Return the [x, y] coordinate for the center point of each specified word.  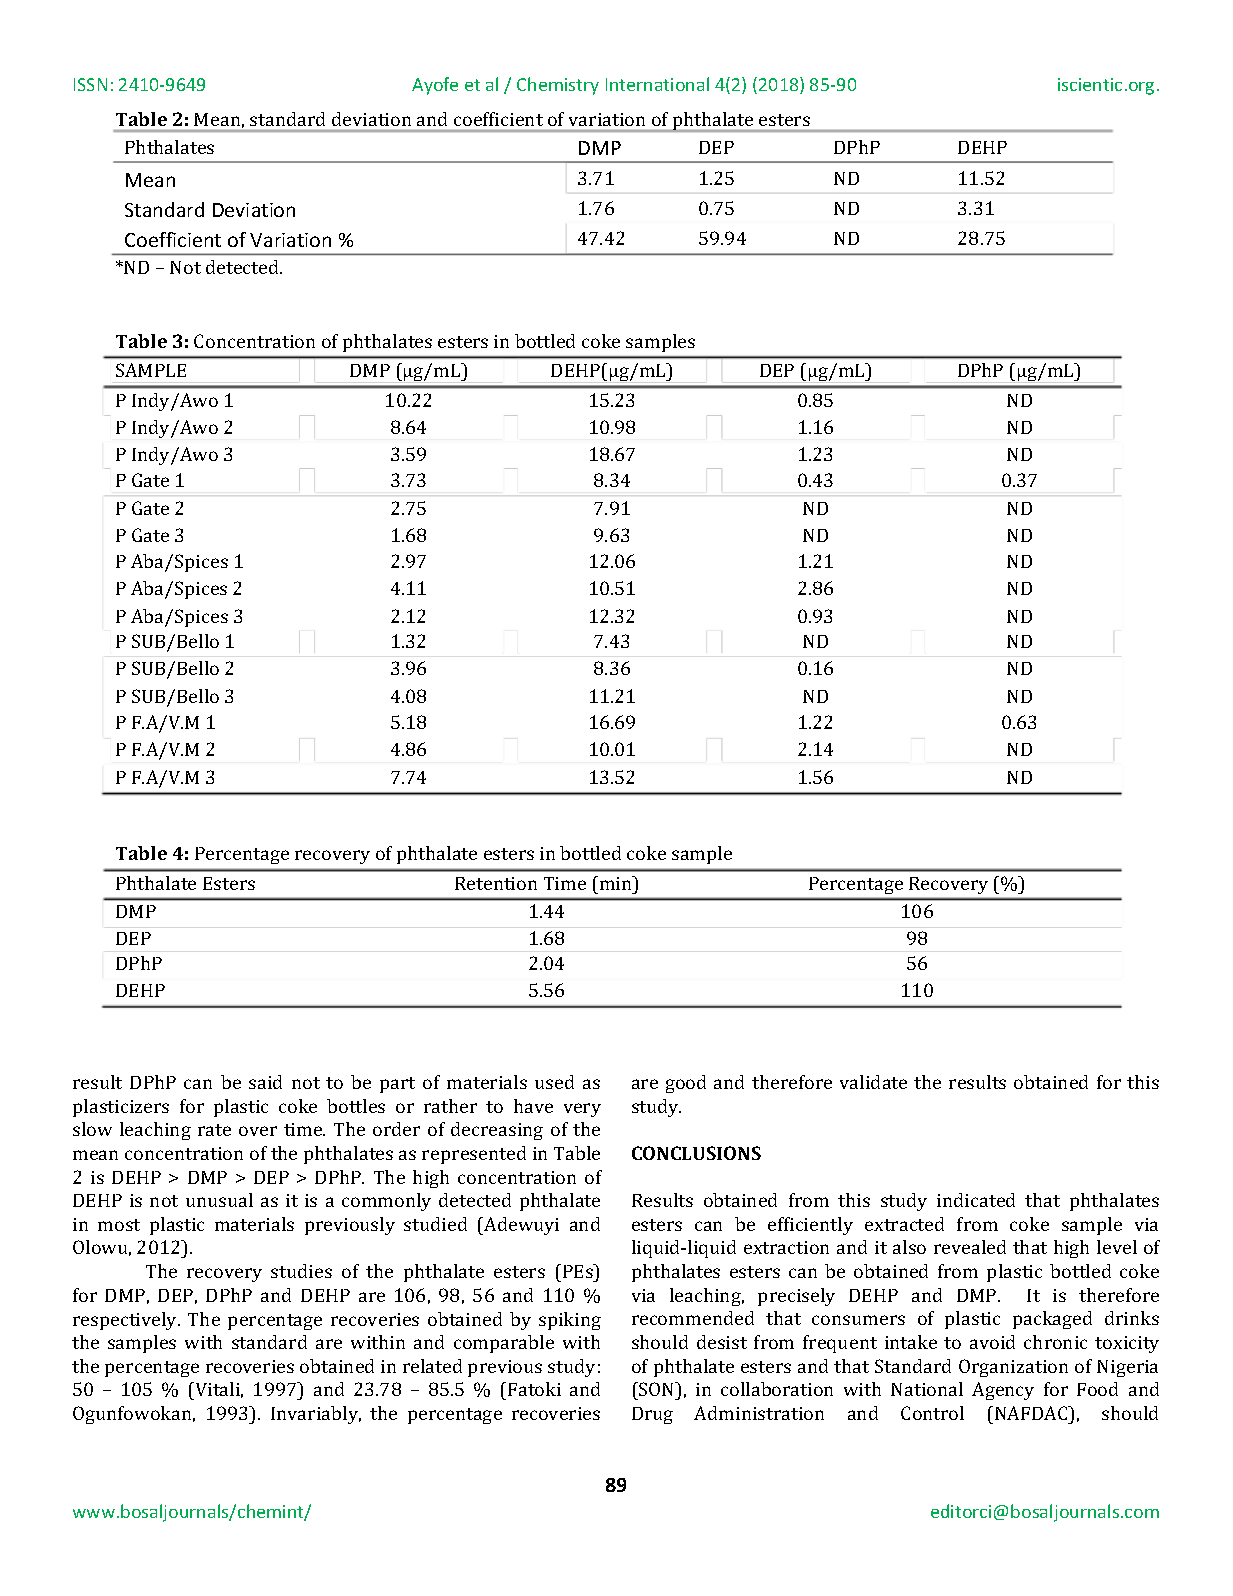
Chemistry [558, 86]
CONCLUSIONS [696, 1153]
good [686, 1084]
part [397, 1085]
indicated [976, 1200]
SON [657, 1391]
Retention [496, 883]
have [533, 1106]
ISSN [90, 84]
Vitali [218, 1391]
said [265, 1082]
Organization [1013, 1368]
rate [214, 1130]
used [554, 1082]
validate [873, 1082]
